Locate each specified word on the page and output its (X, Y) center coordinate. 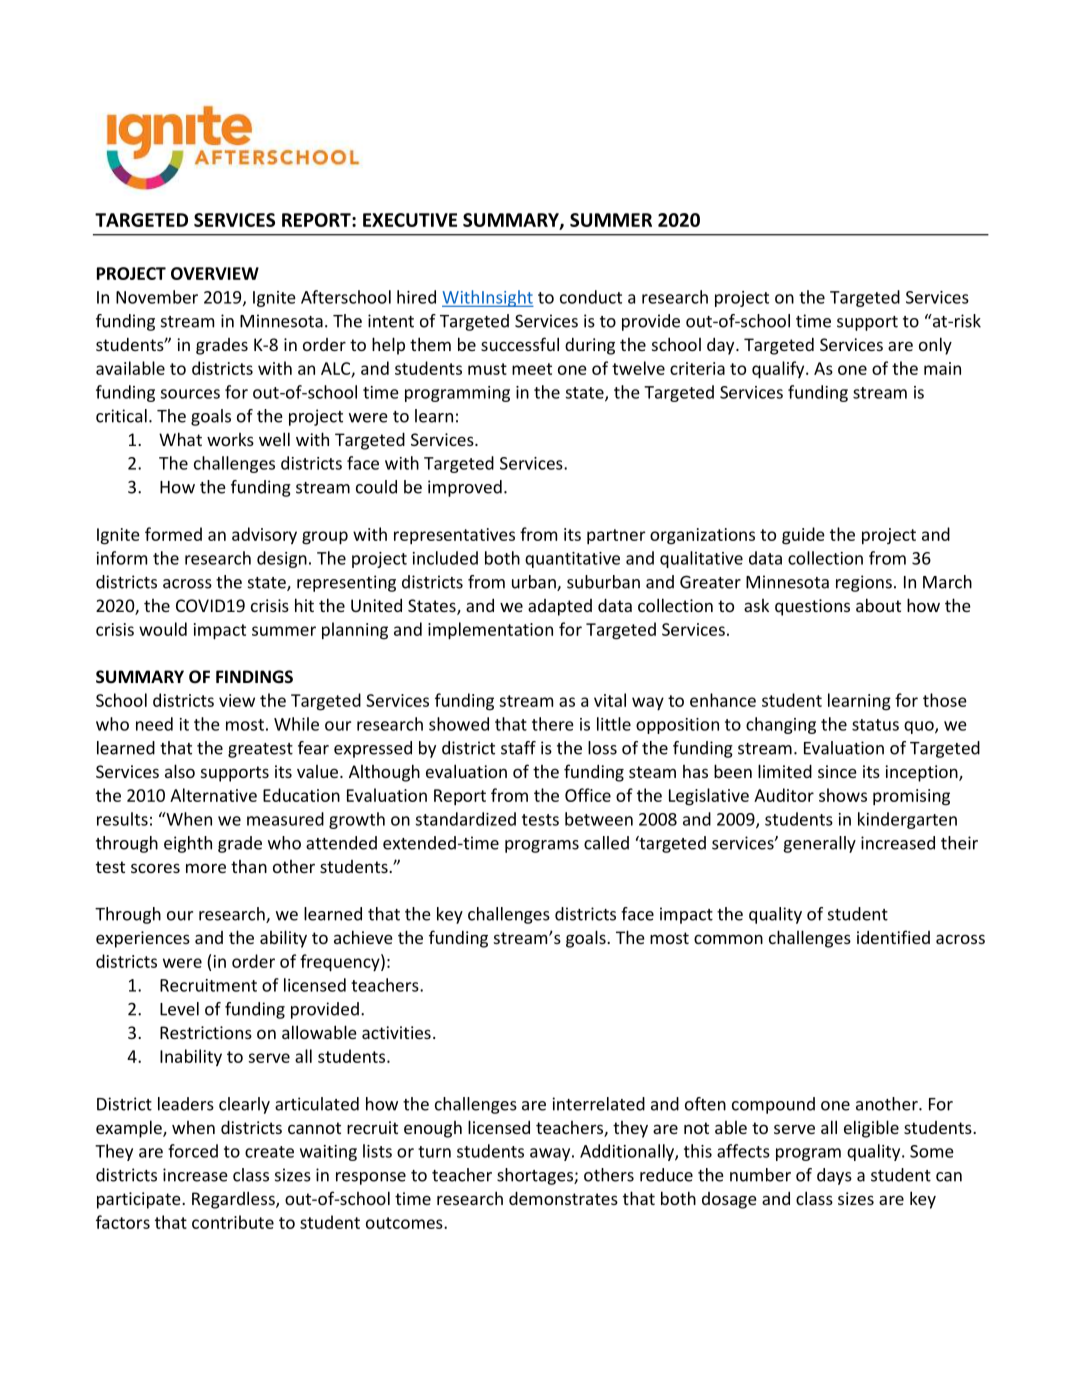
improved (465, 488)
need (154, 724)
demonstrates (563, 1198)
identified (893, 937)
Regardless (234, 1200)
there (553, 724)
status (875, 725)
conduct (591, 297)
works (230, 439)
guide (803, 536)
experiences (143, 939)
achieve (363, 937)
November (157, 297)
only (935, 346)
